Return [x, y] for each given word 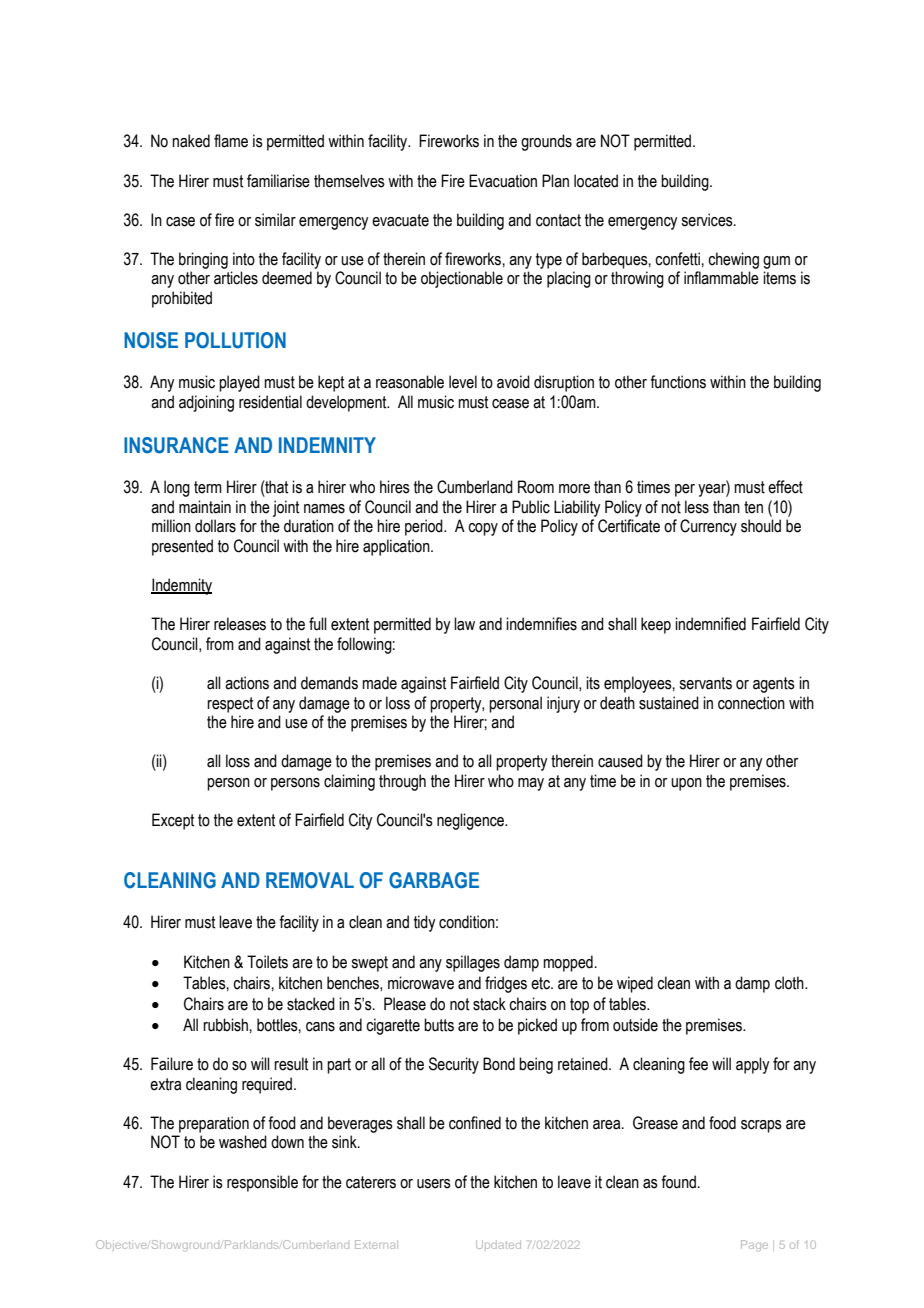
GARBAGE [434, 880]
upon [686, 784]
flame [231, 141]
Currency [708, 527]
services [708, 220]
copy [483, 529]
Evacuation [503, 181]
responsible [262, 1183]
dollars [215, 526]
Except [173, 821]
